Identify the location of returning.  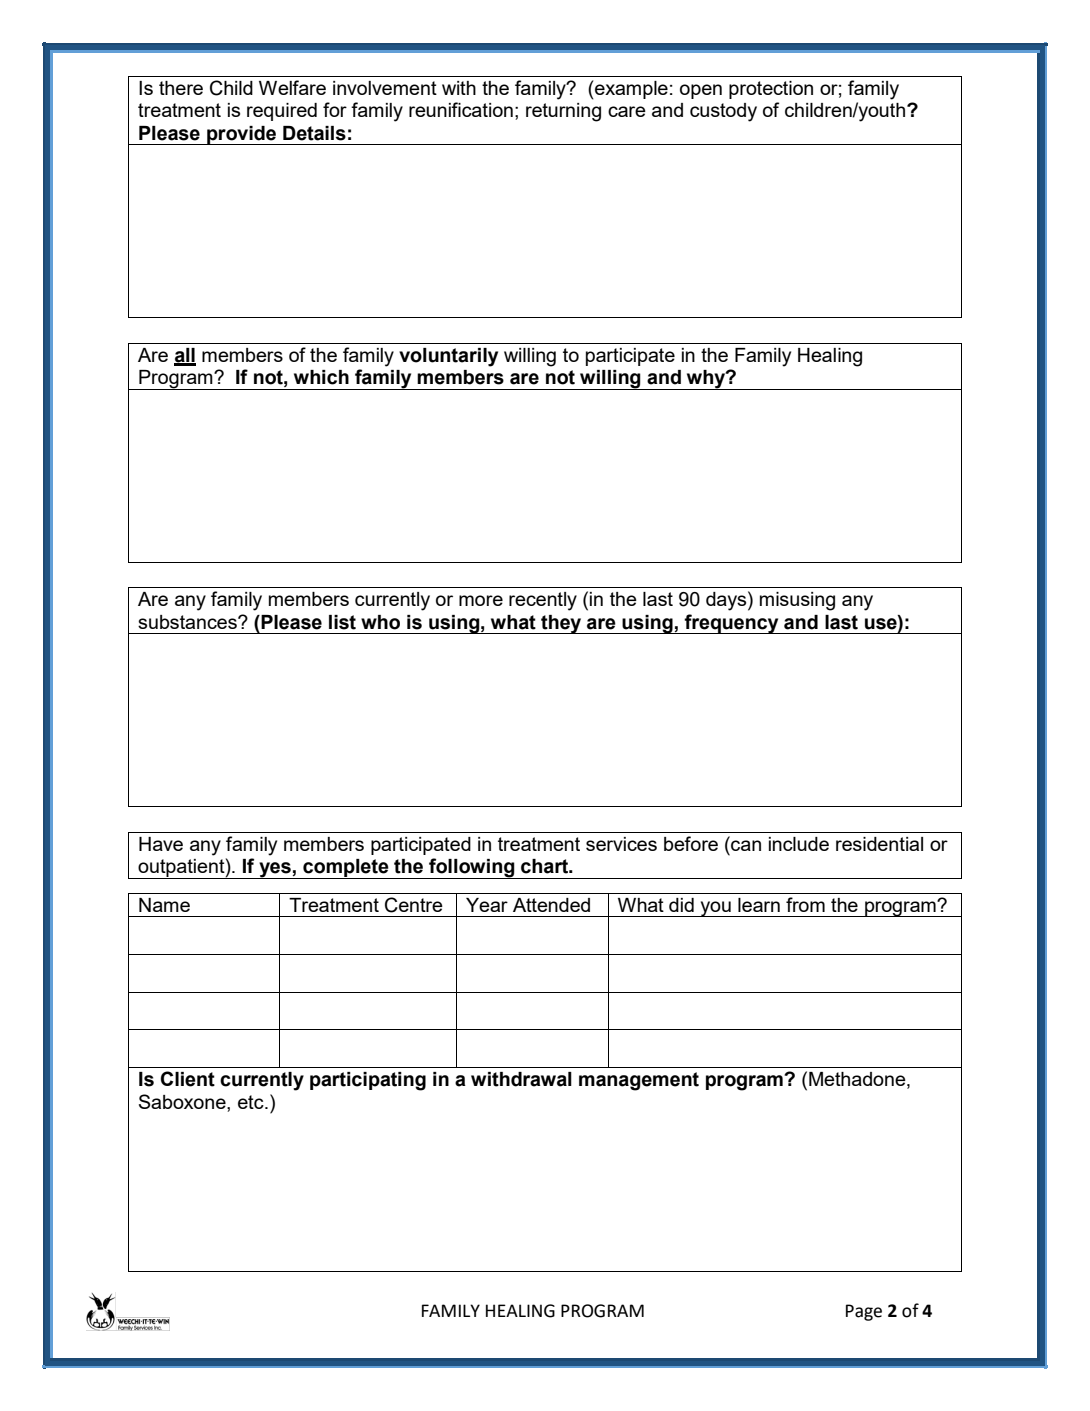
(563, 112).
